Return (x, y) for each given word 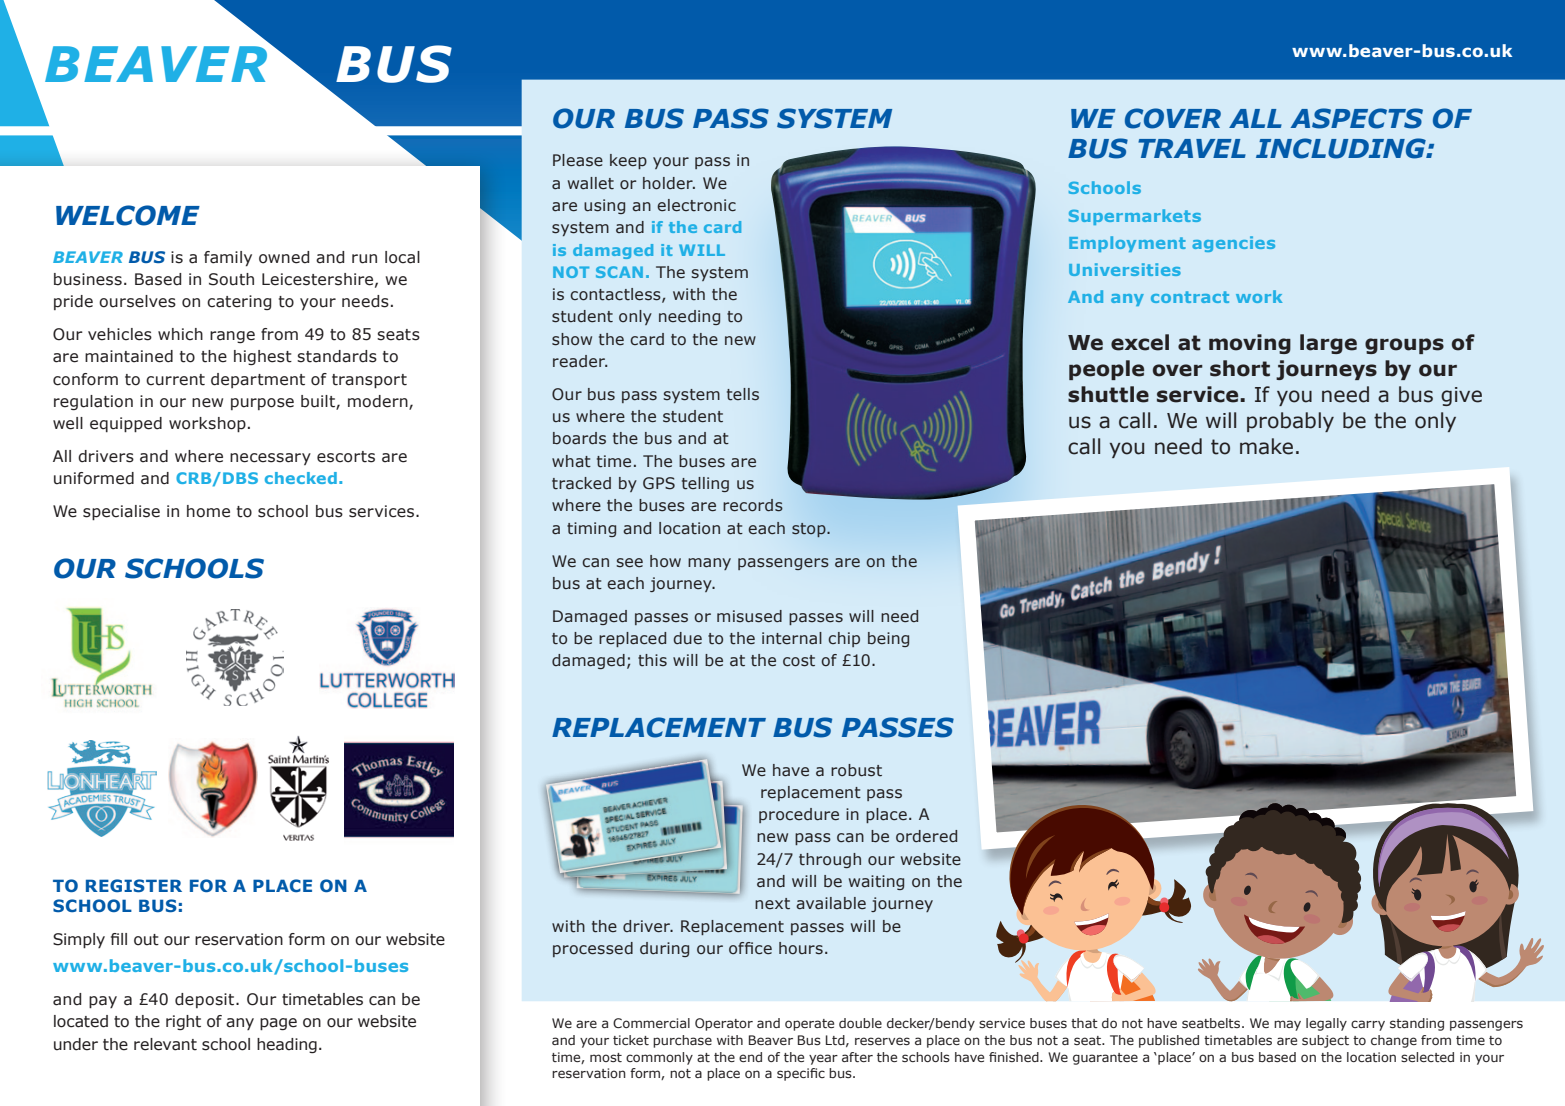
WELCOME (128, 215)
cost (799, 661)
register (134, 886)
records (753, 505)
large (1328, 344)
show (572, 339)
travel (1192, 148)
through (830, 860)
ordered (926, 836)
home (208, 511)
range (232, 337)
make (1266, 446)
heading (287, 1045)
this (652, 660)
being (888, 639)
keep (628, 161)
